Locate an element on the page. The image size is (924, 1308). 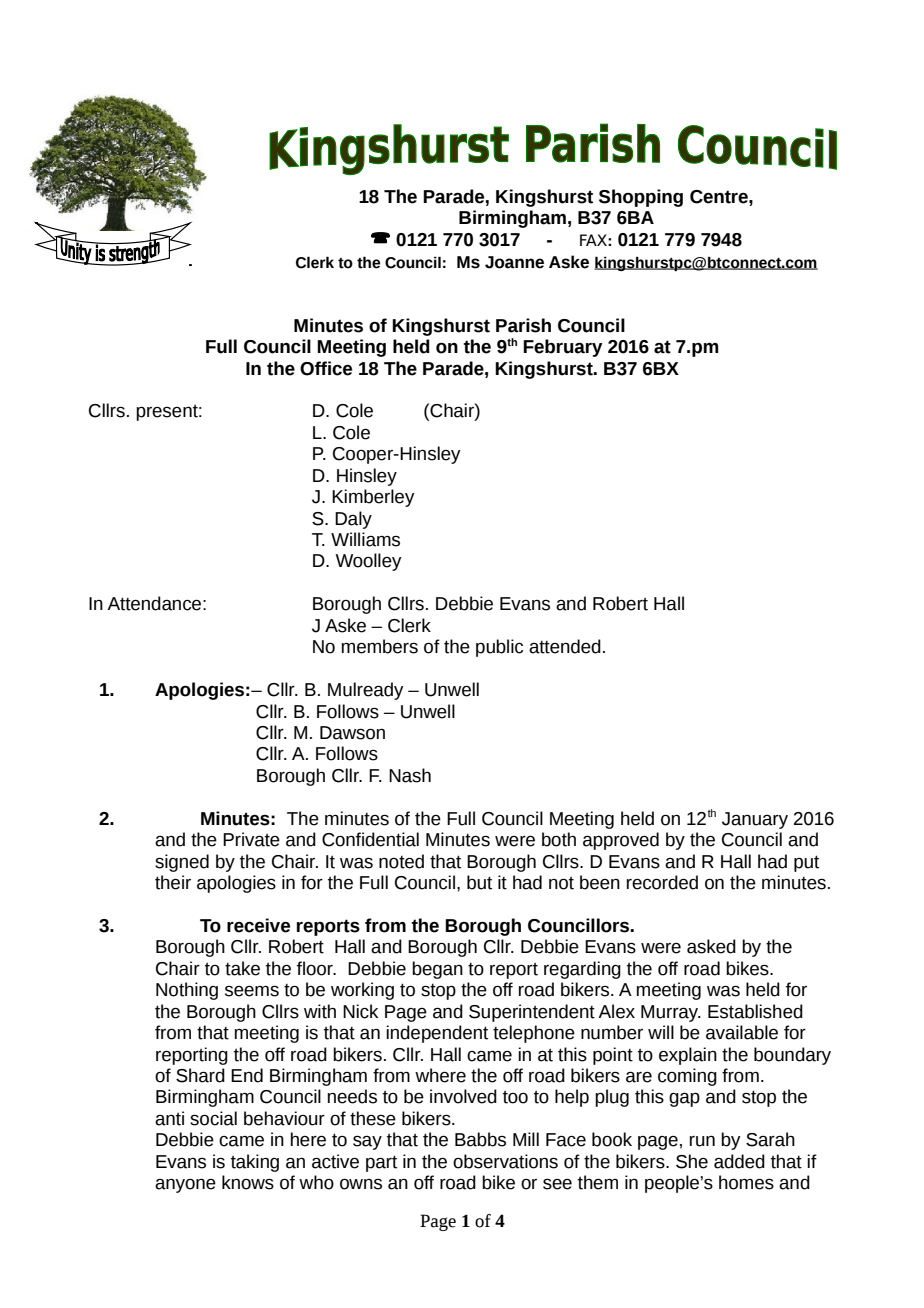
January is located at coordinates (755, 820).
